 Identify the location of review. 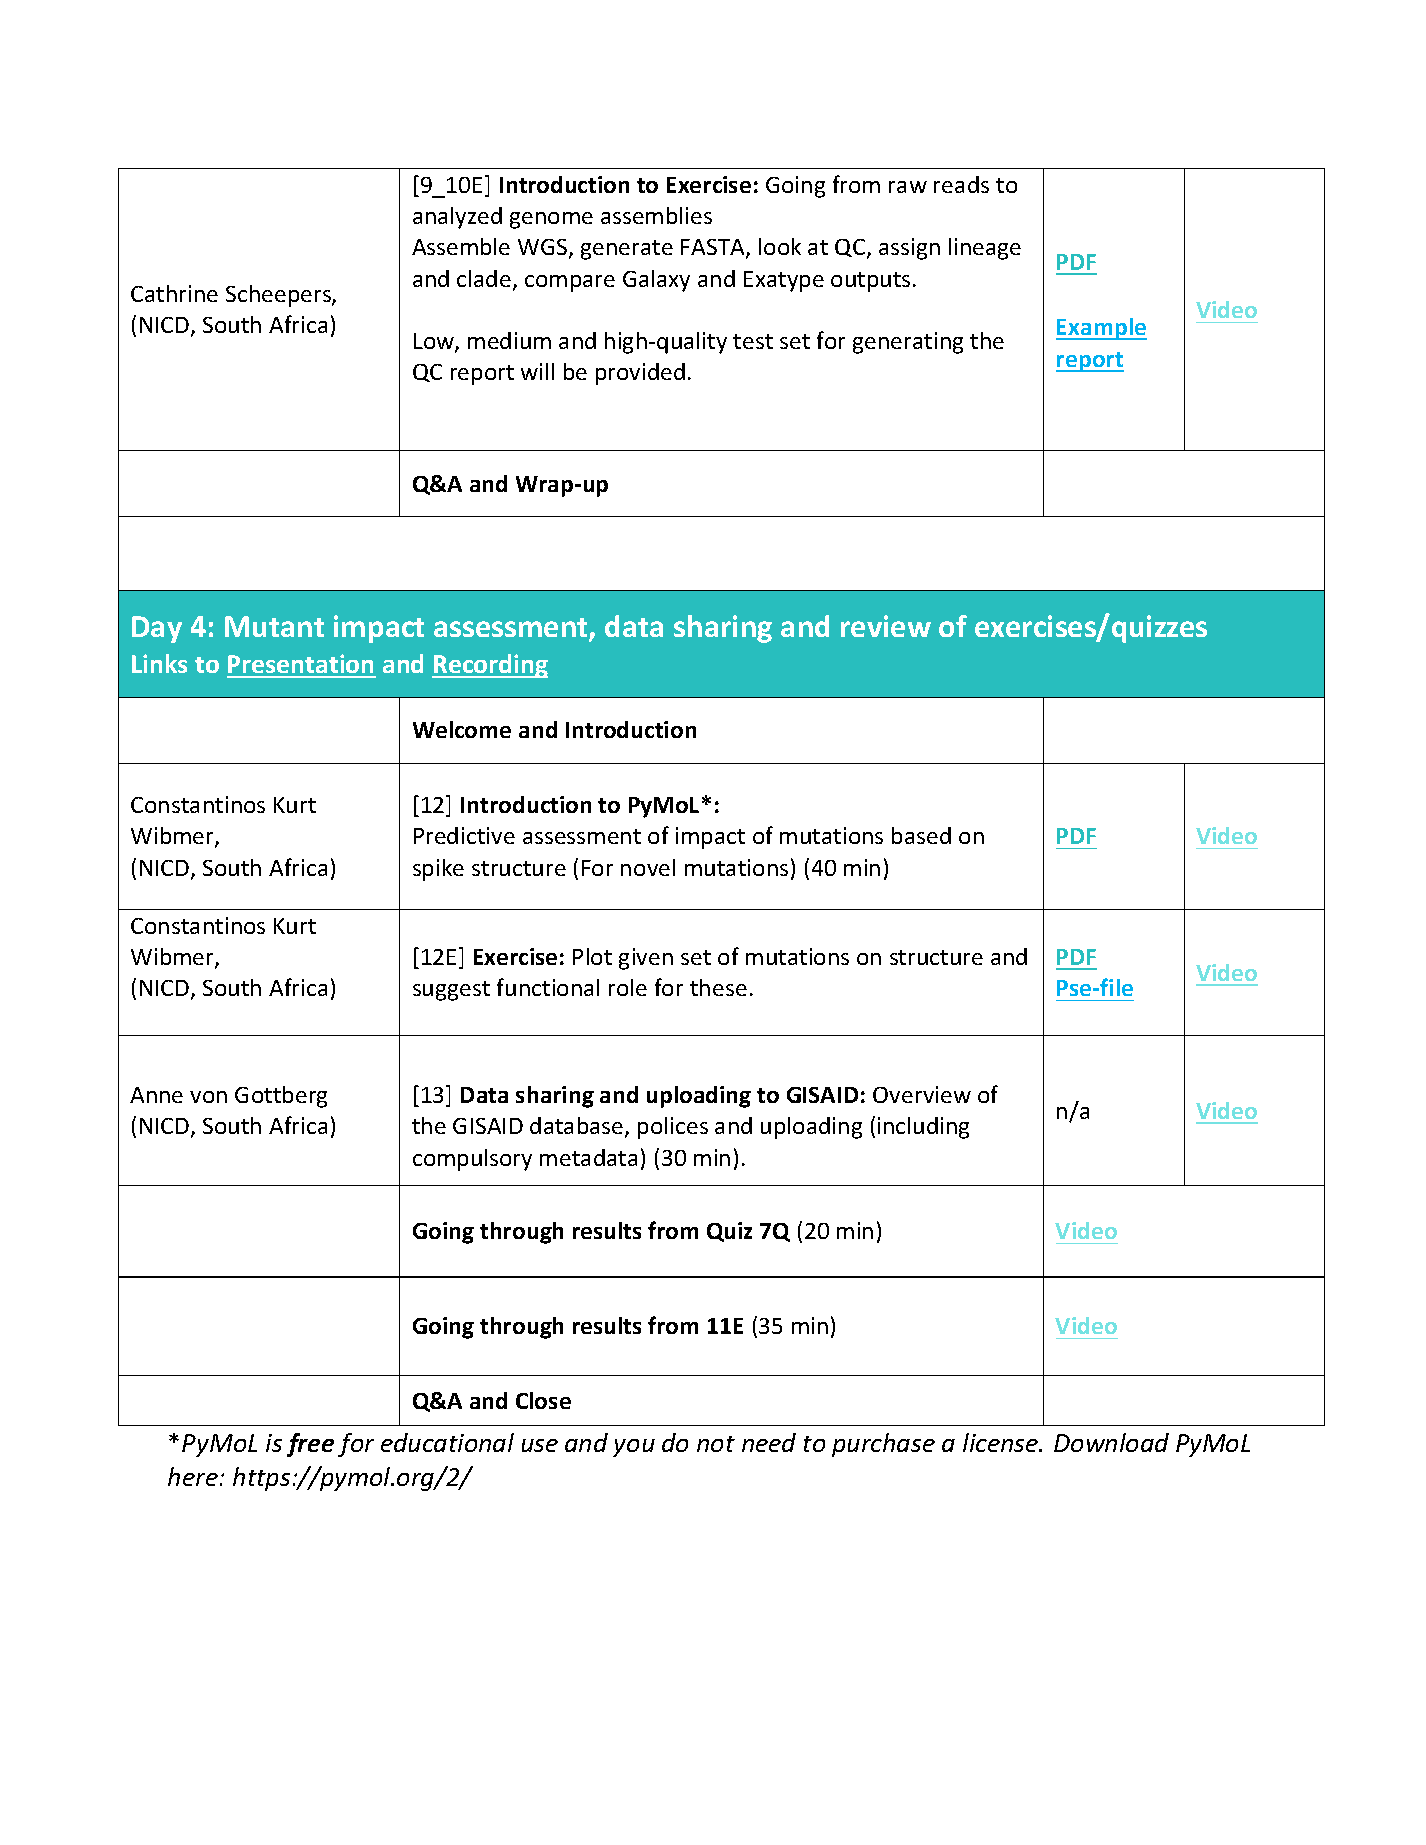
(886, 626).
